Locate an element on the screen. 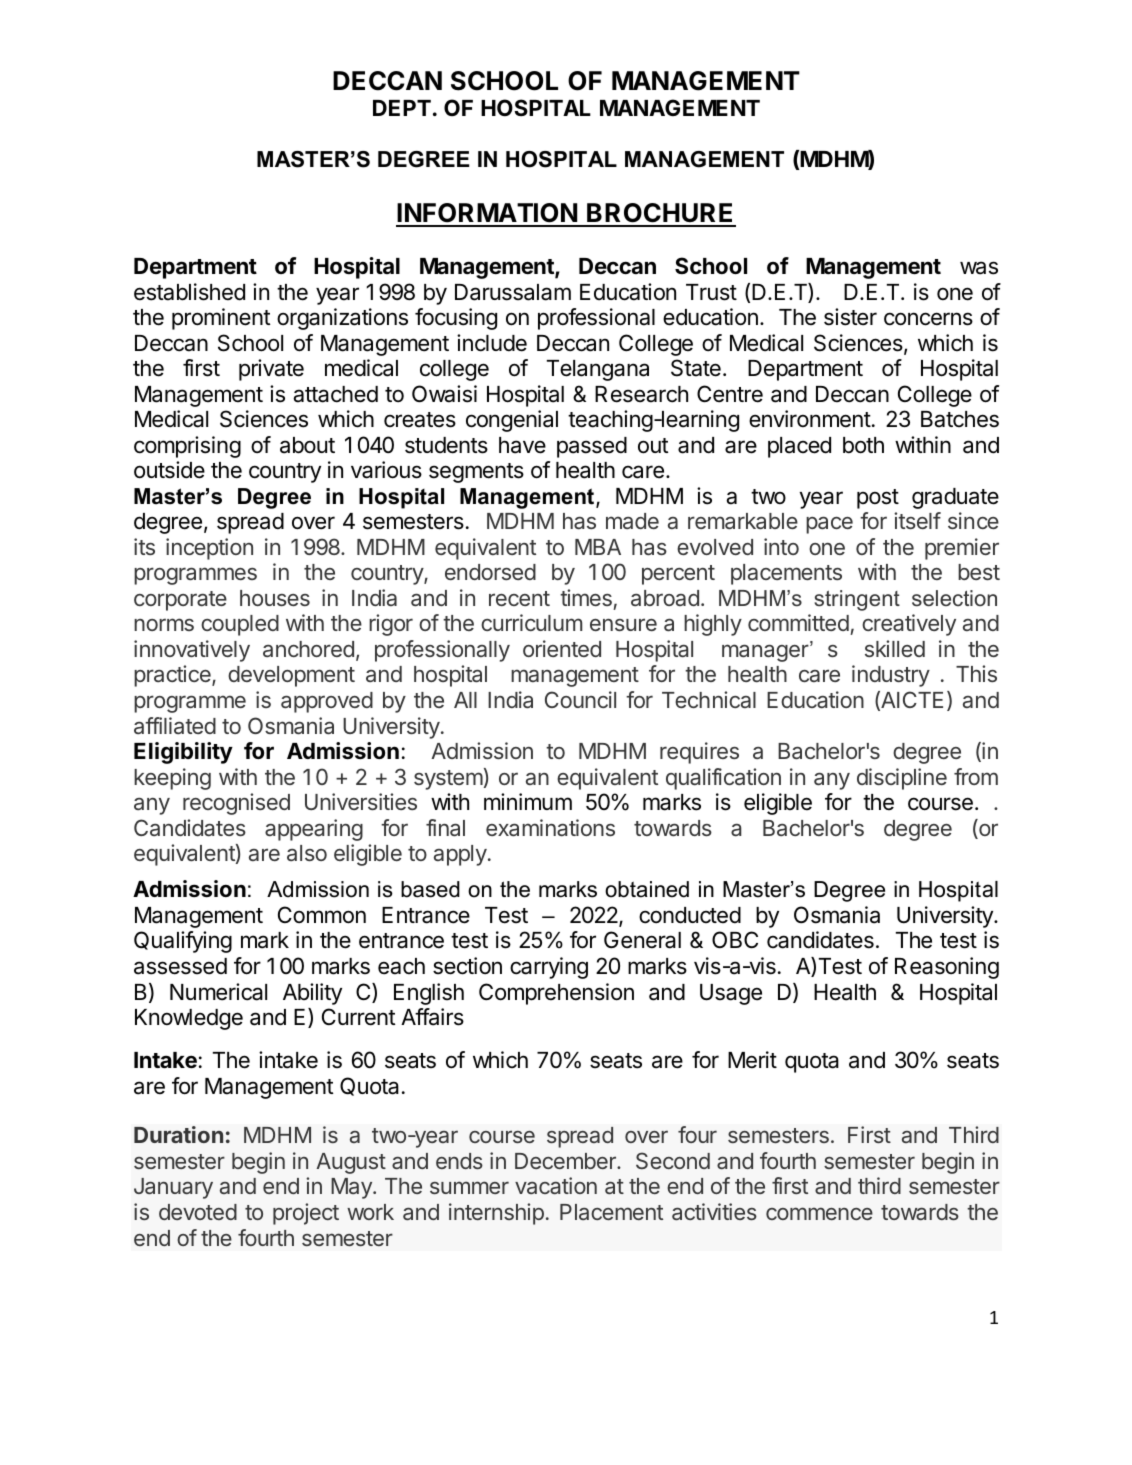  skilled is located at coordinates (895, 648).
